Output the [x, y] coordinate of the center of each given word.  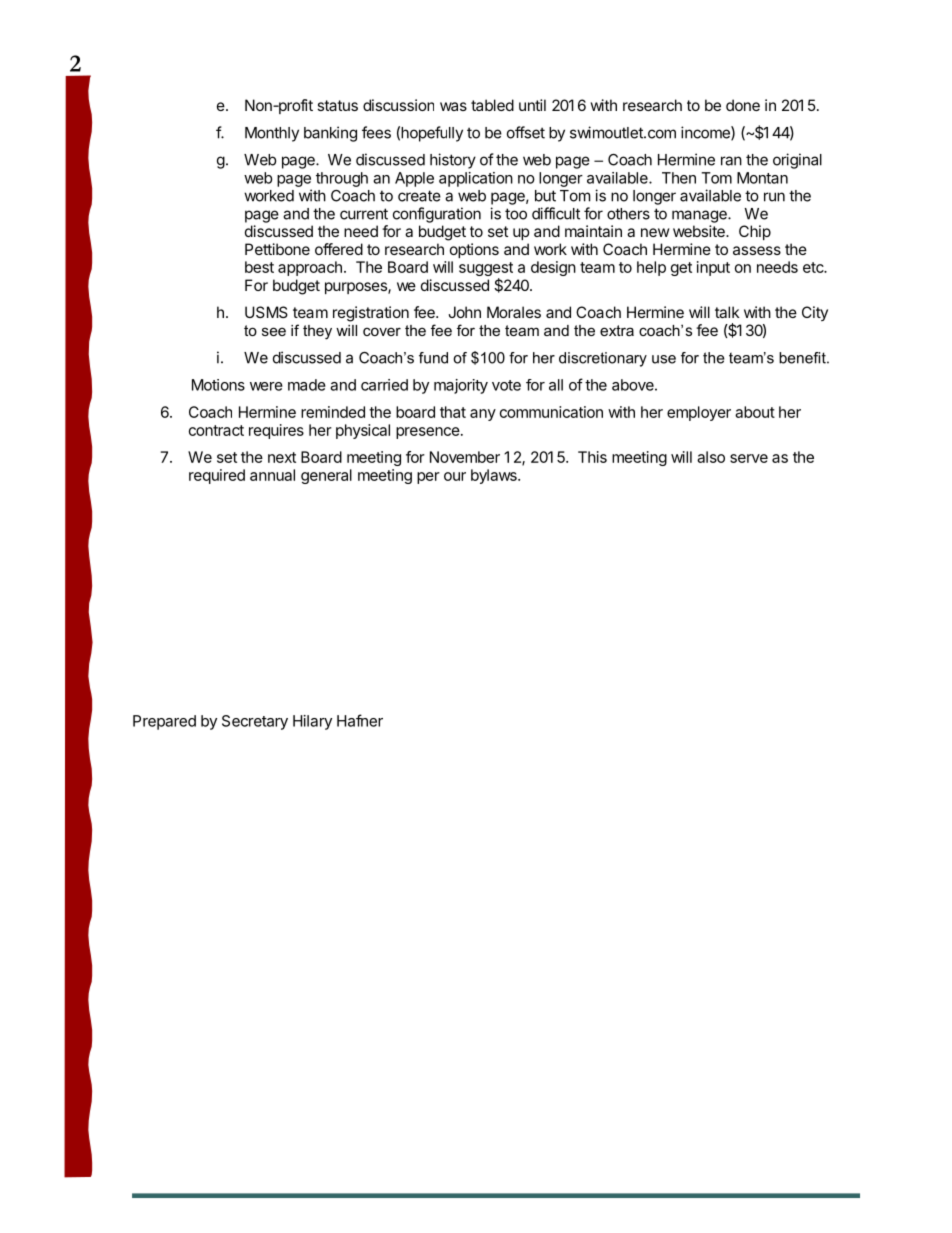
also [711, 457]
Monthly [272, 134]
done [743, 105]
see [274, 331]
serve [749, 458]
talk [727, 312]
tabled [492, 105]
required [217, 476]
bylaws [495, 476]
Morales [514, 312]
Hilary [312, 722]
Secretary [255, 722]
